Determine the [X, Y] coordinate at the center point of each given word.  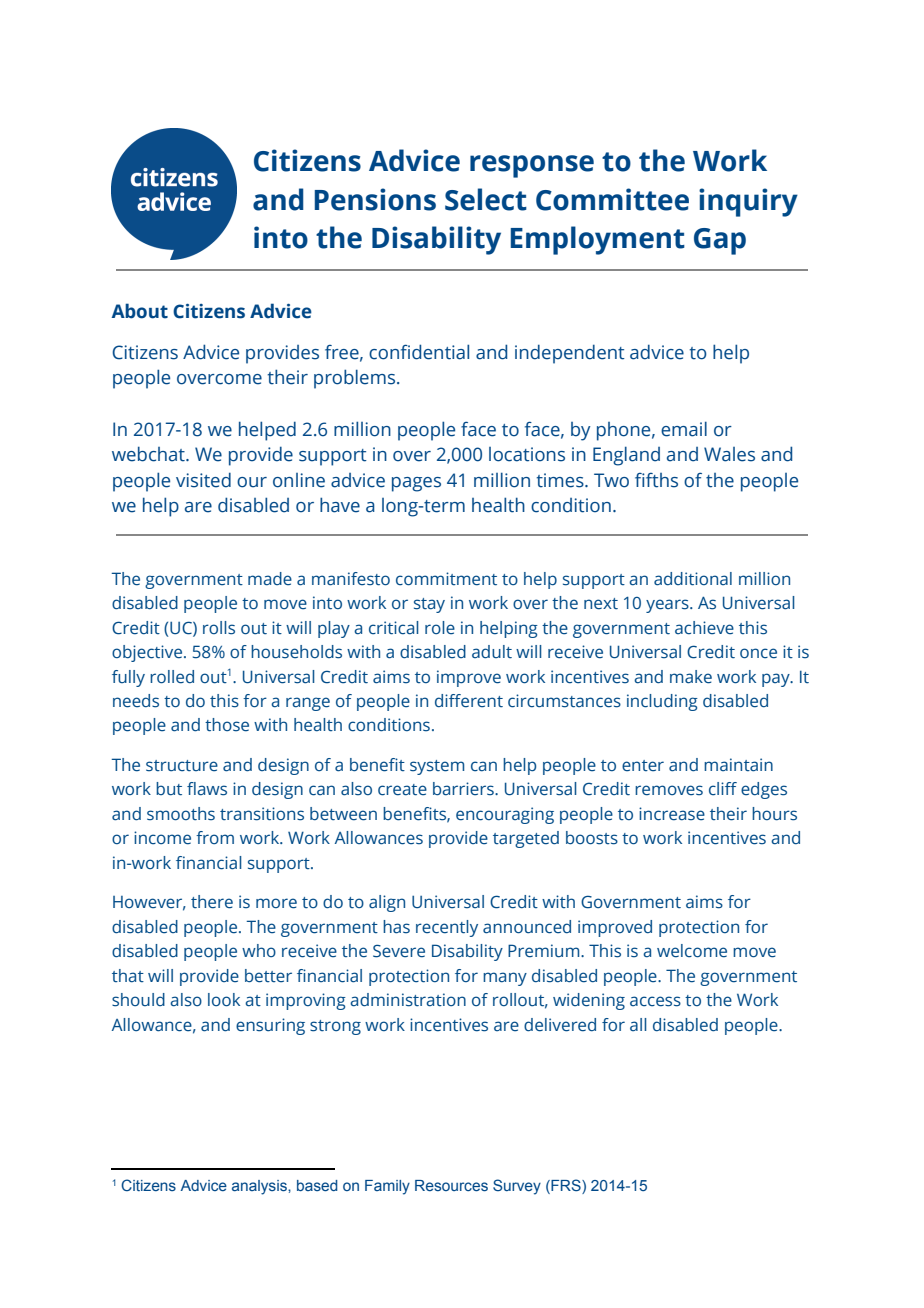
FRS [566, 1186]
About [140, 311]
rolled [172, 677]
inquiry [748, 202]
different [469, 701]
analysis [260, 1187]
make [691, 677]
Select [486, 199]
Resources [451, 1185]
